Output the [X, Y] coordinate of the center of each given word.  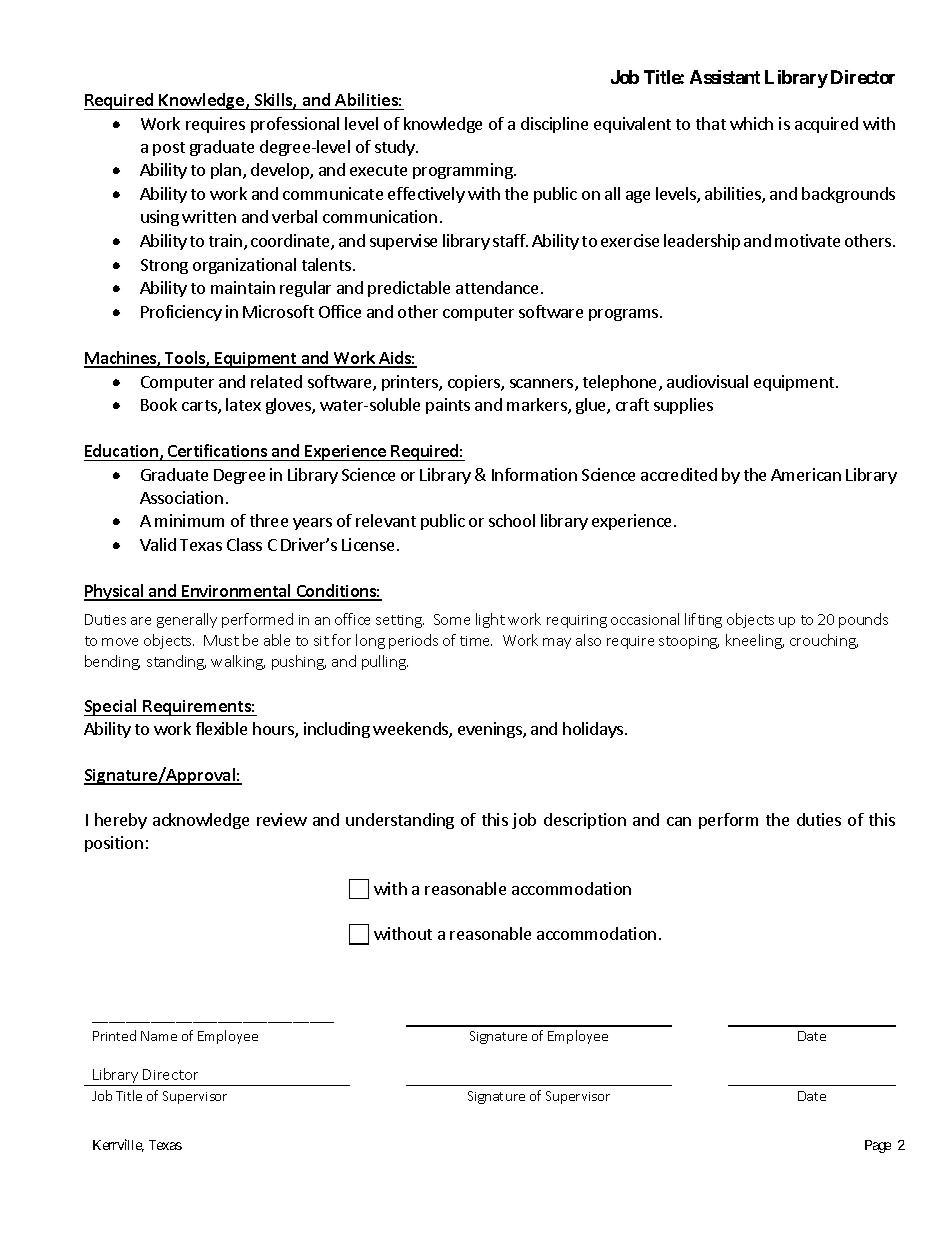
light [490, 620]
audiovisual [707, 381]
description [585, 821]
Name [159, 1036]
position [114, 844]
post [169, 149]
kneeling [755, 641]
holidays [593, 730]
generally [187, 620]
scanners [543, 385]
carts [200, 407]
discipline [554, 125]
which [751, 123]
